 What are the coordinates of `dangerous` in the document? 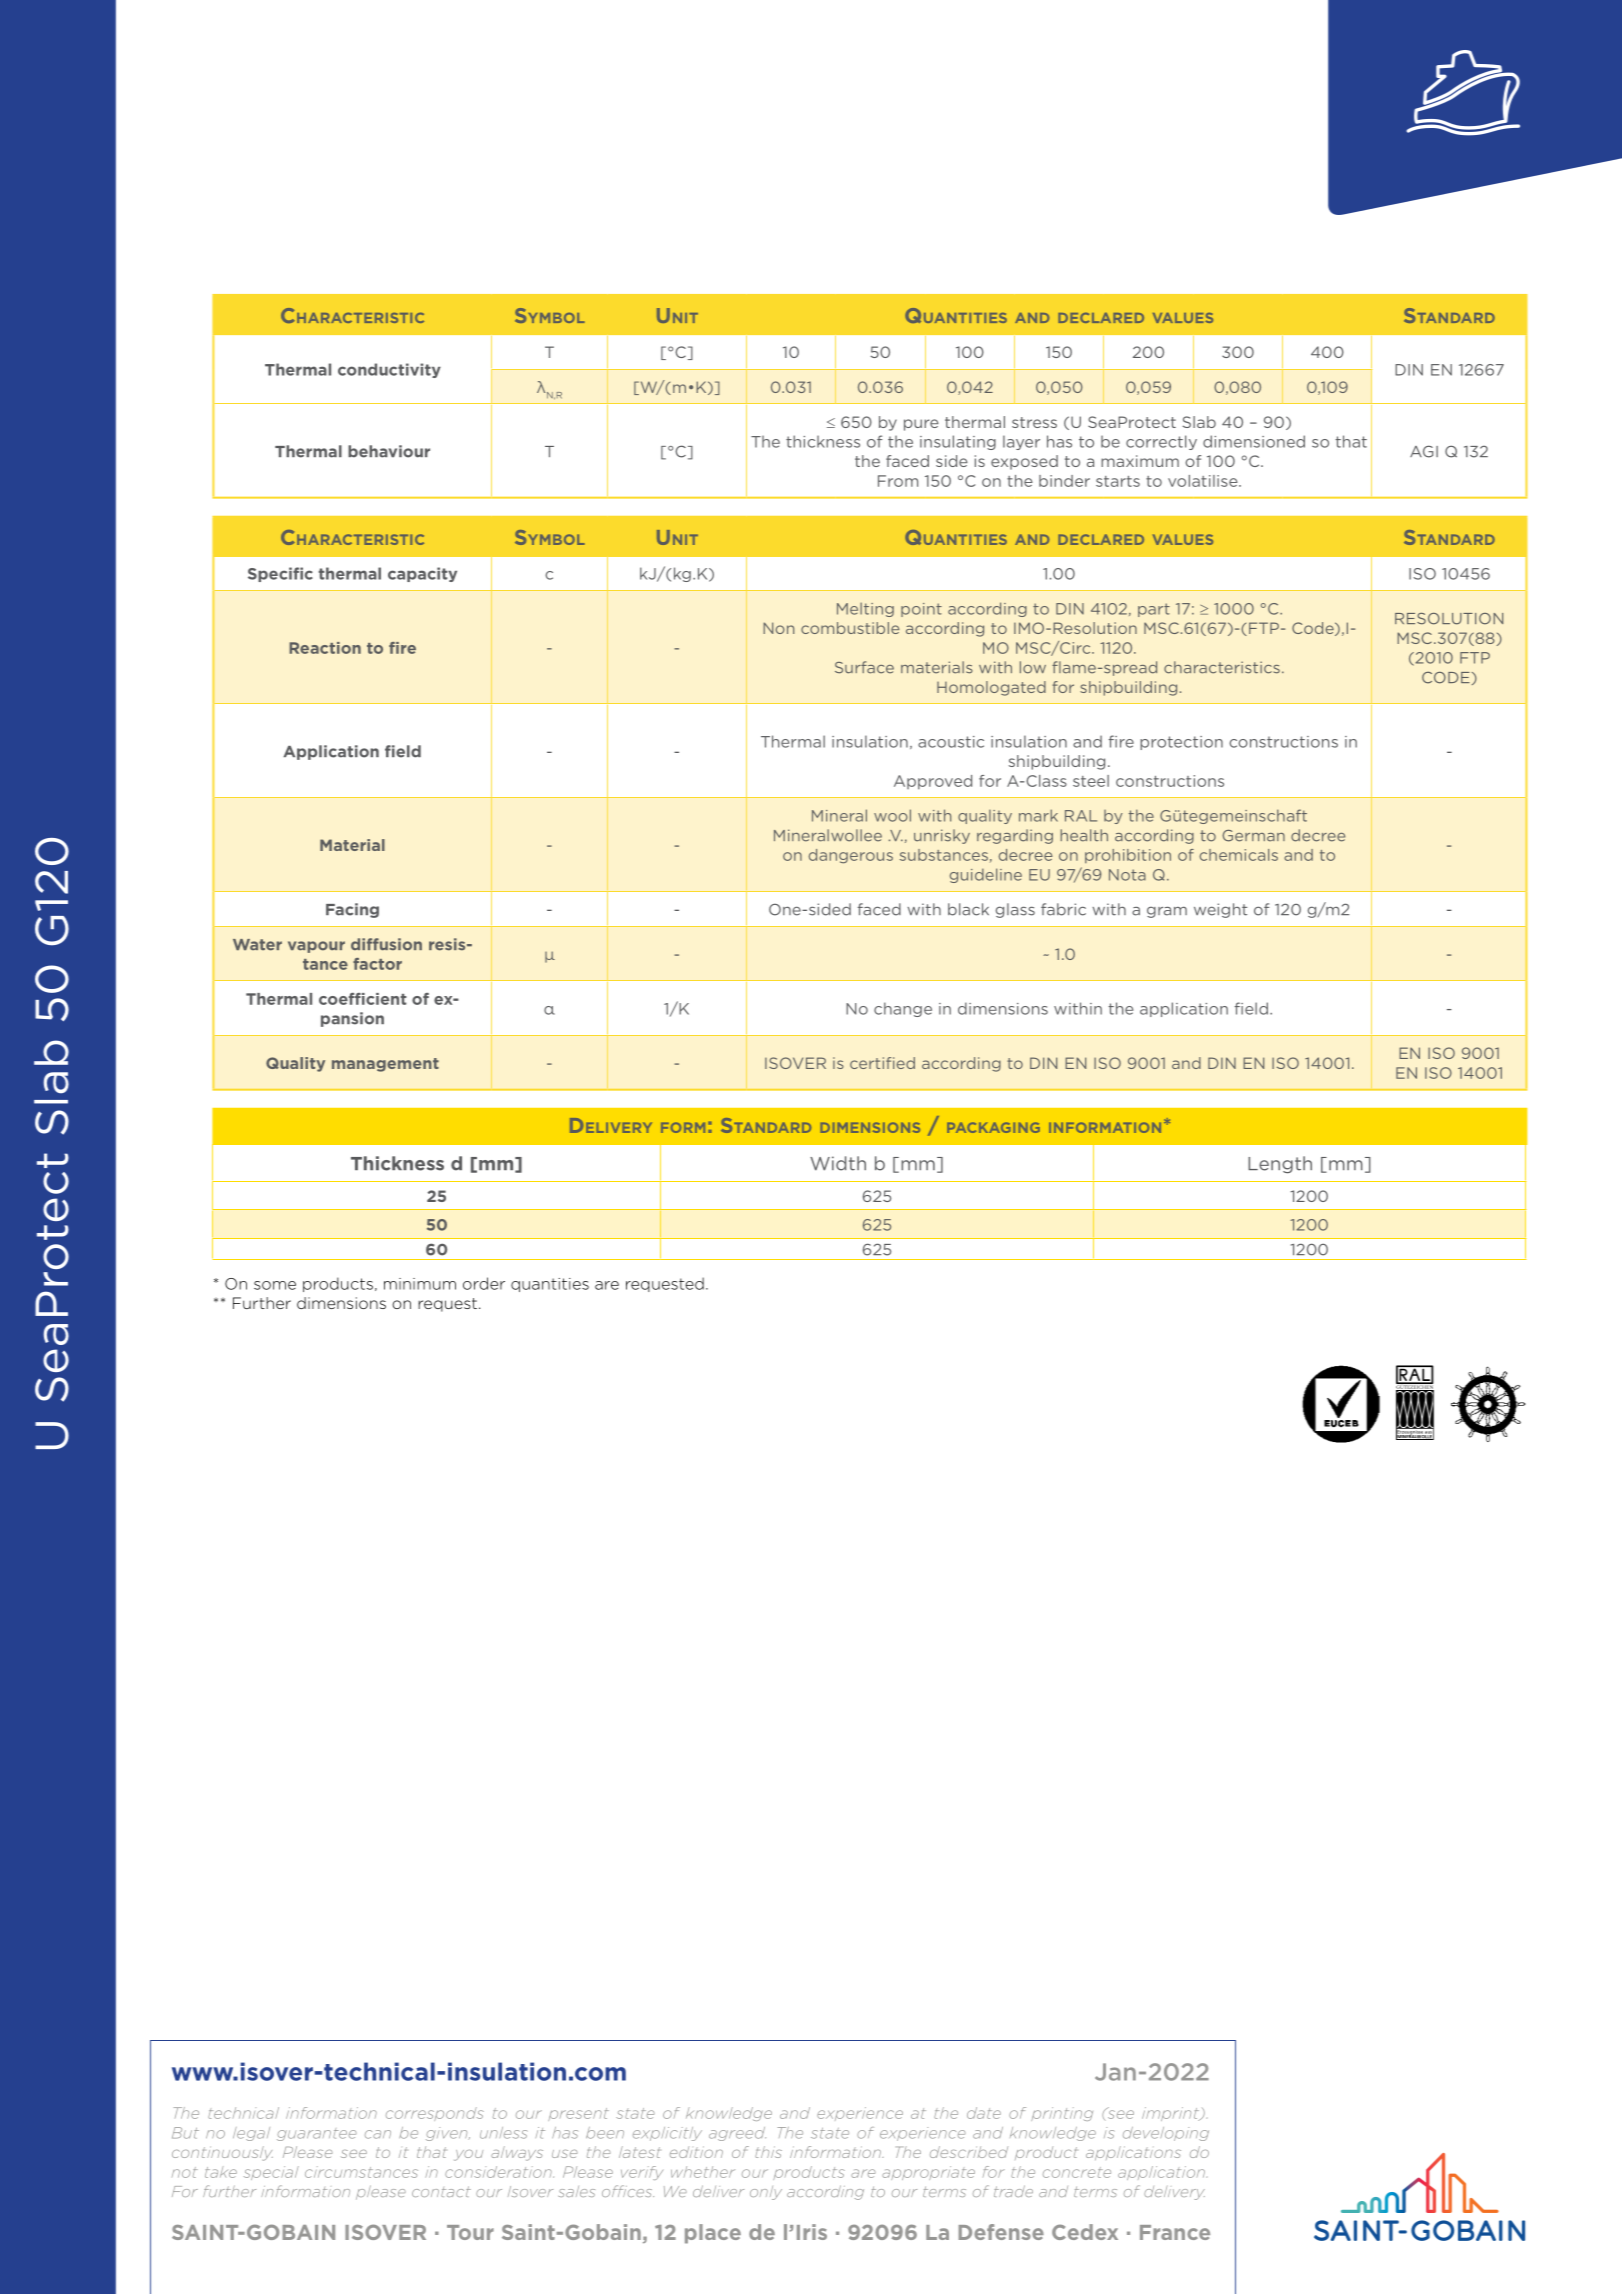 It's located at (851, 856).
